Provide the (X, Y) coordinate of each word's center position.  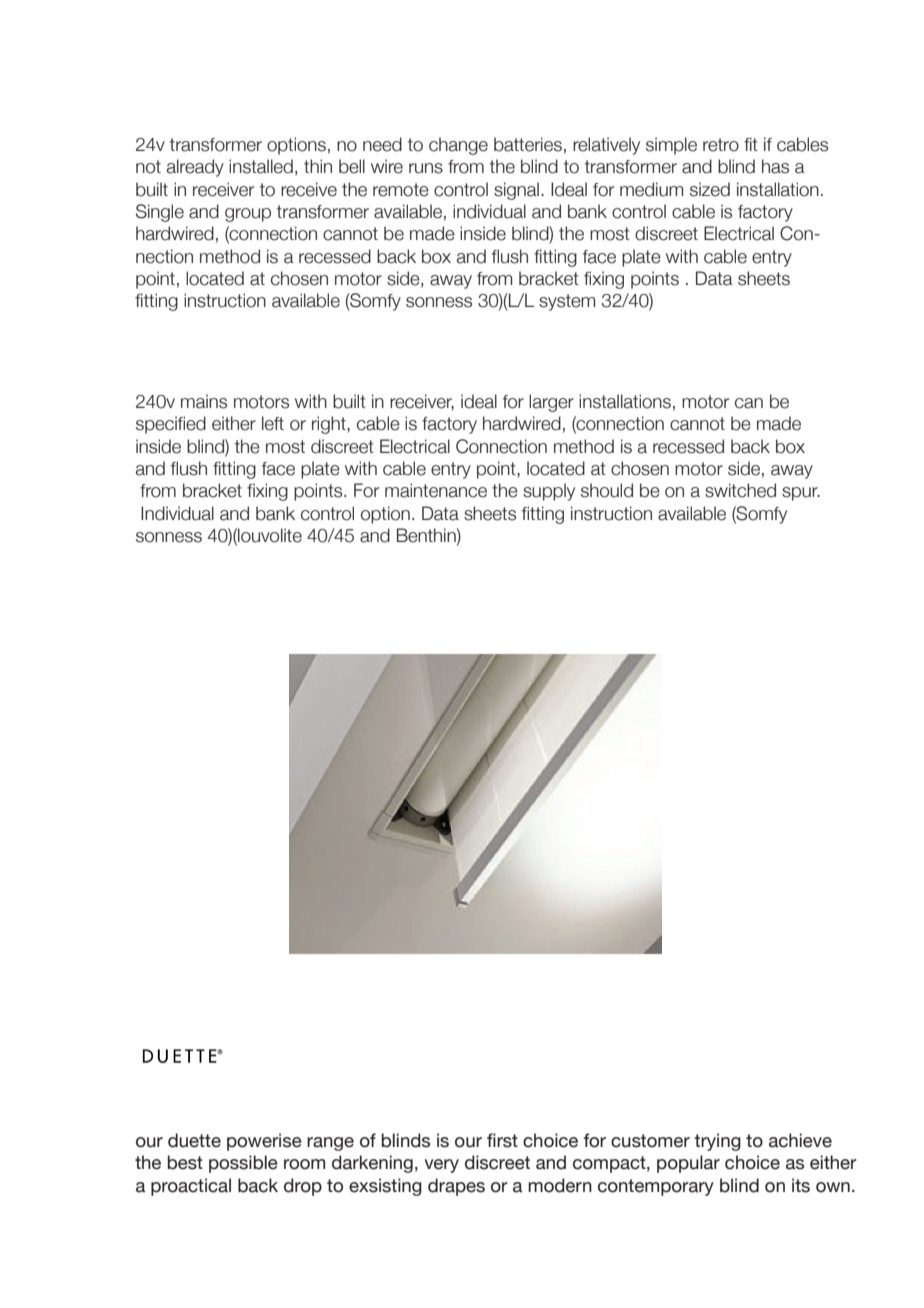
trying (717, 1142)
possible (243, 1164)
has (775, 166)
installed (261, 166)
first (502, 1140)
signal (516, 191)
